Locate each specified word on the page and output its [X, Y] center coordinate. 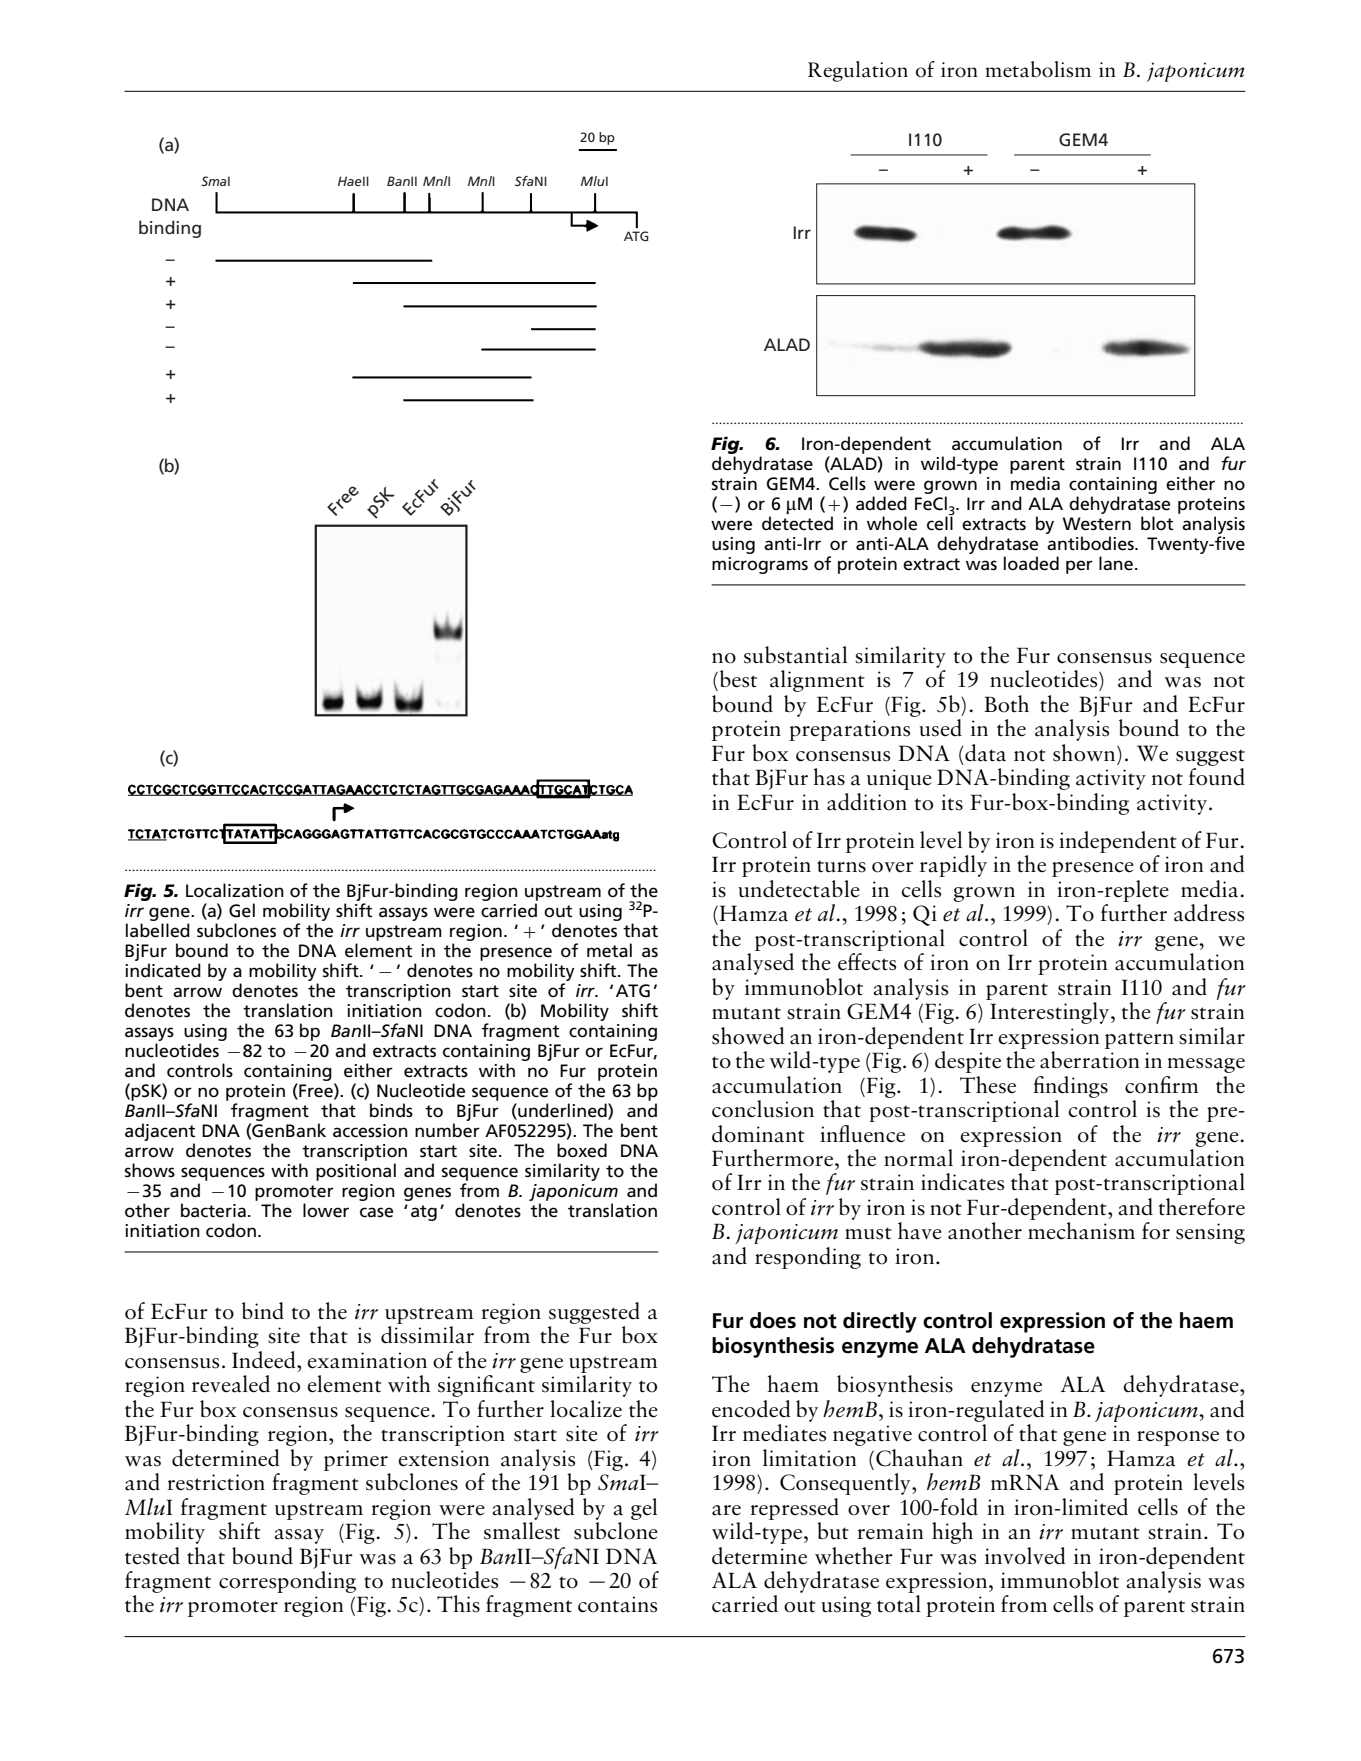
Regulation [858, 71]
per [1079, 567]
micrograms [760, 565]
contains [617, 1604]
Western [1097, 524]
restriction [216, 1482]
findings [1070, 1087]
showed [748, 1036]
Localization [235, 890]
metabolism [1038, 69]
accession [370, 1131]
